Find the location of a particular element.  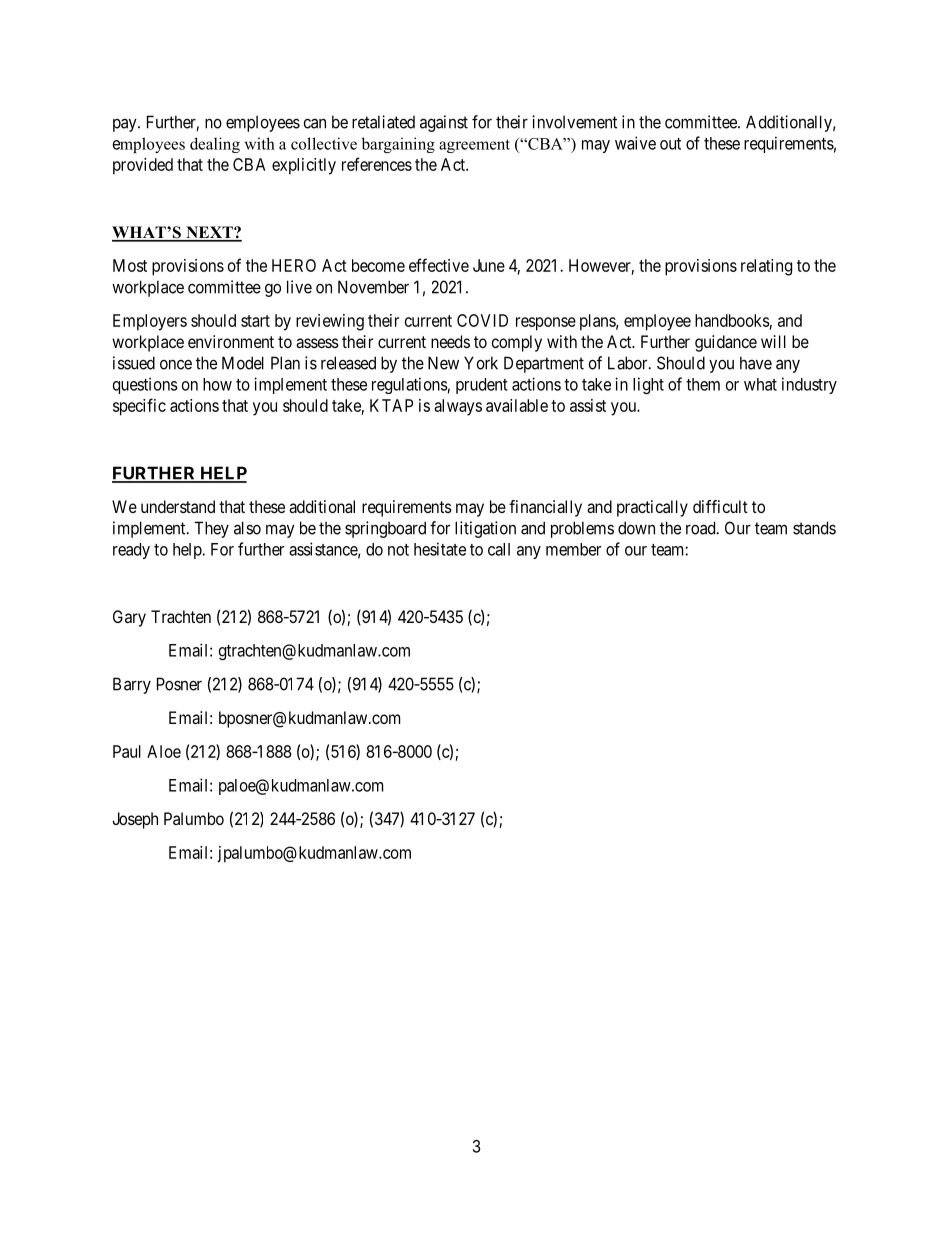

Joseph is located at coordinates (135, 820).
